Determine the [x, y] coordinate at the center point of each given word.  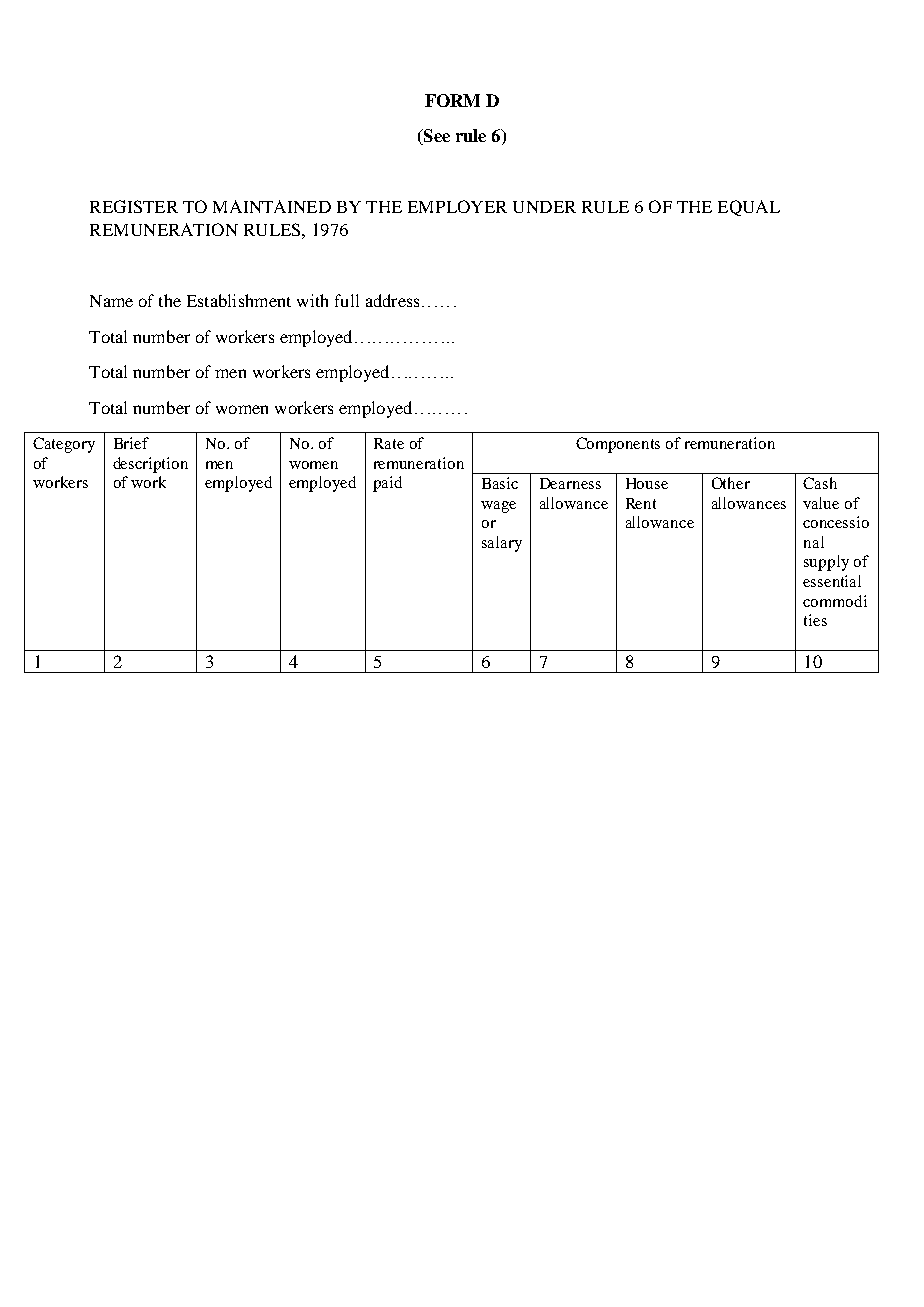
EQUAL [749, 208]
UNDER [544, 207]
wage [498, 507]
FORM [452, 100]
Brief [131, 443]
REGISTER [134, 206]
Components [618, 445]
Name [111, 301]
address [392, 300]
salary [502, 544]
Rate [389, 443]
